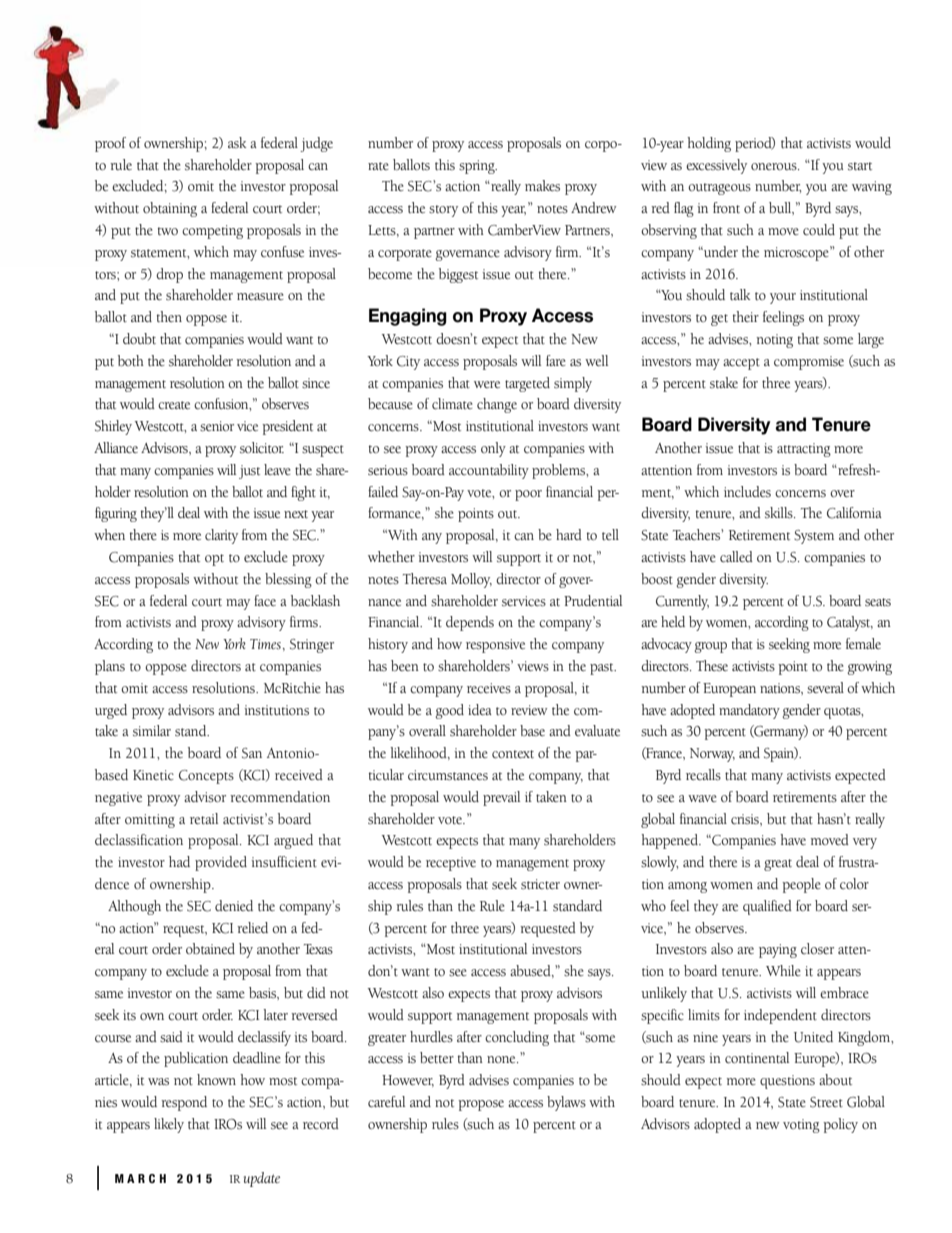 The width and height of the screenshot is (952, 1233). What do you see at coordinates (217, 426) in the screenshot?
I see `senior` at bounding box center [217, 426].
